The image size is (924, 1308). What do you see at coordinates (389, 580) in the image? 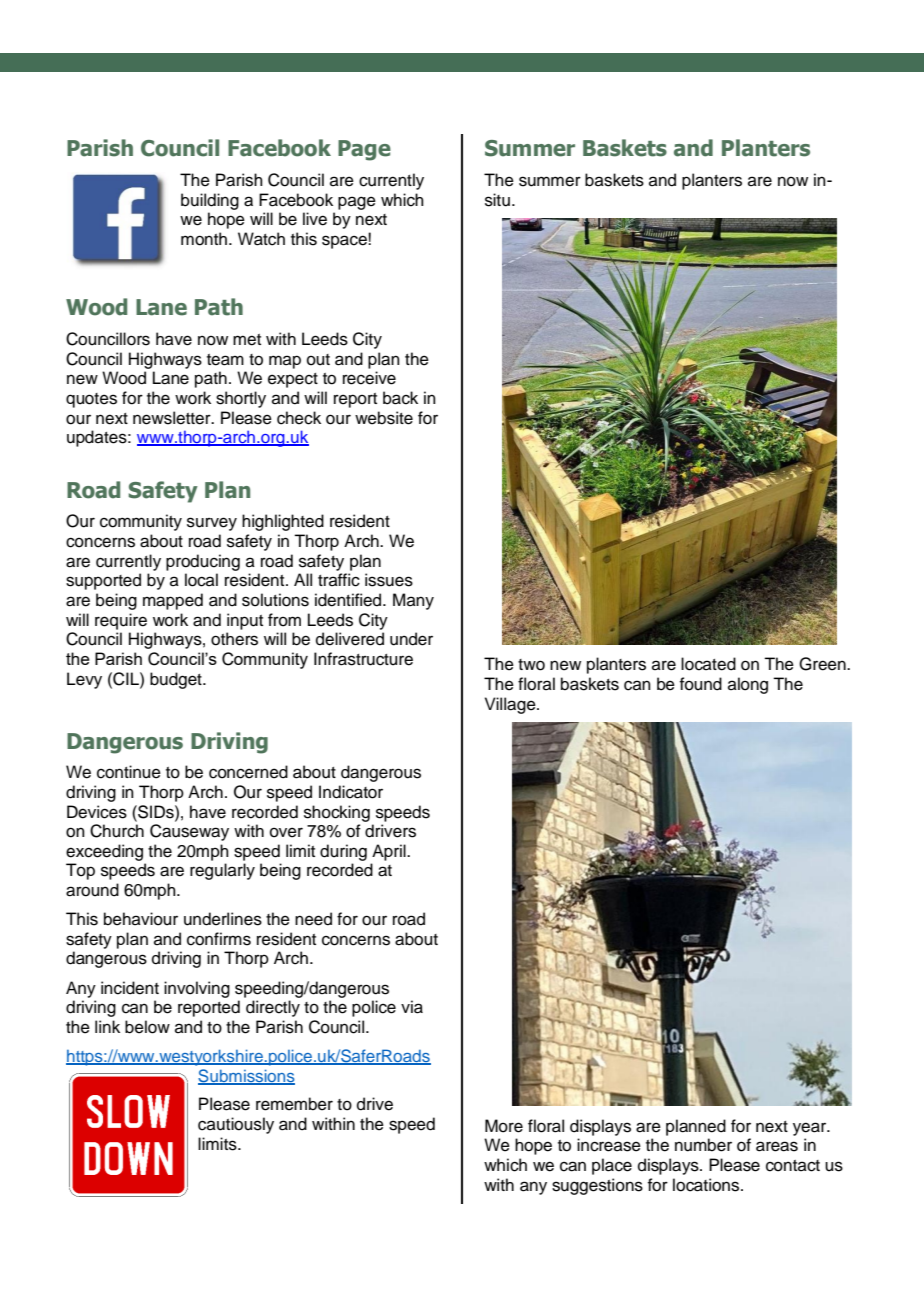
I see `issues` at bounding box center [389, 580].
